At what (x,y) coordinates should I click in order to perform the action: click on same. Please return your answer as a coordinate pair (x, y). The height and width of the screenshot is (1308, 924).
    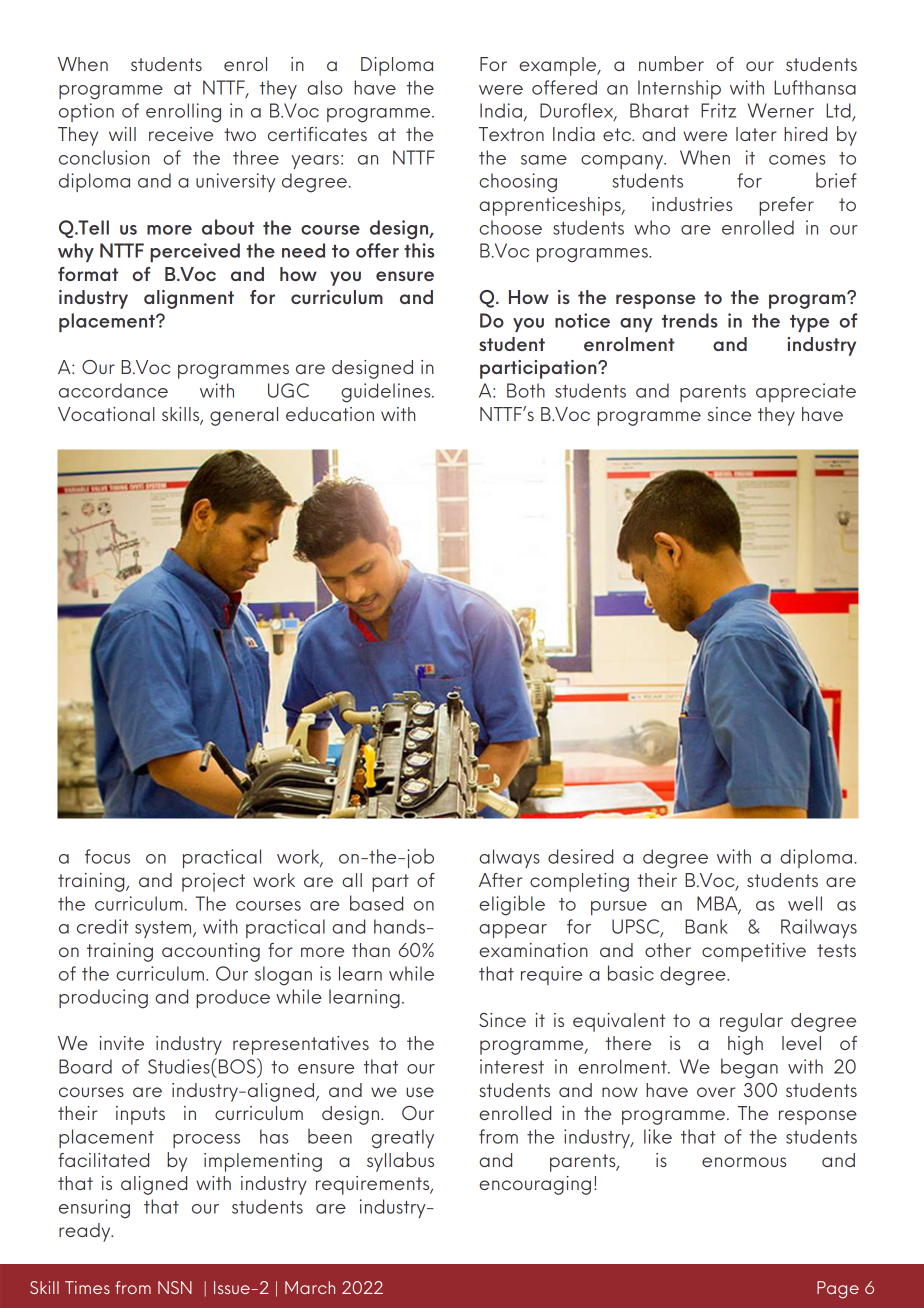
    Looking at the image, I should click on (544, 160).
